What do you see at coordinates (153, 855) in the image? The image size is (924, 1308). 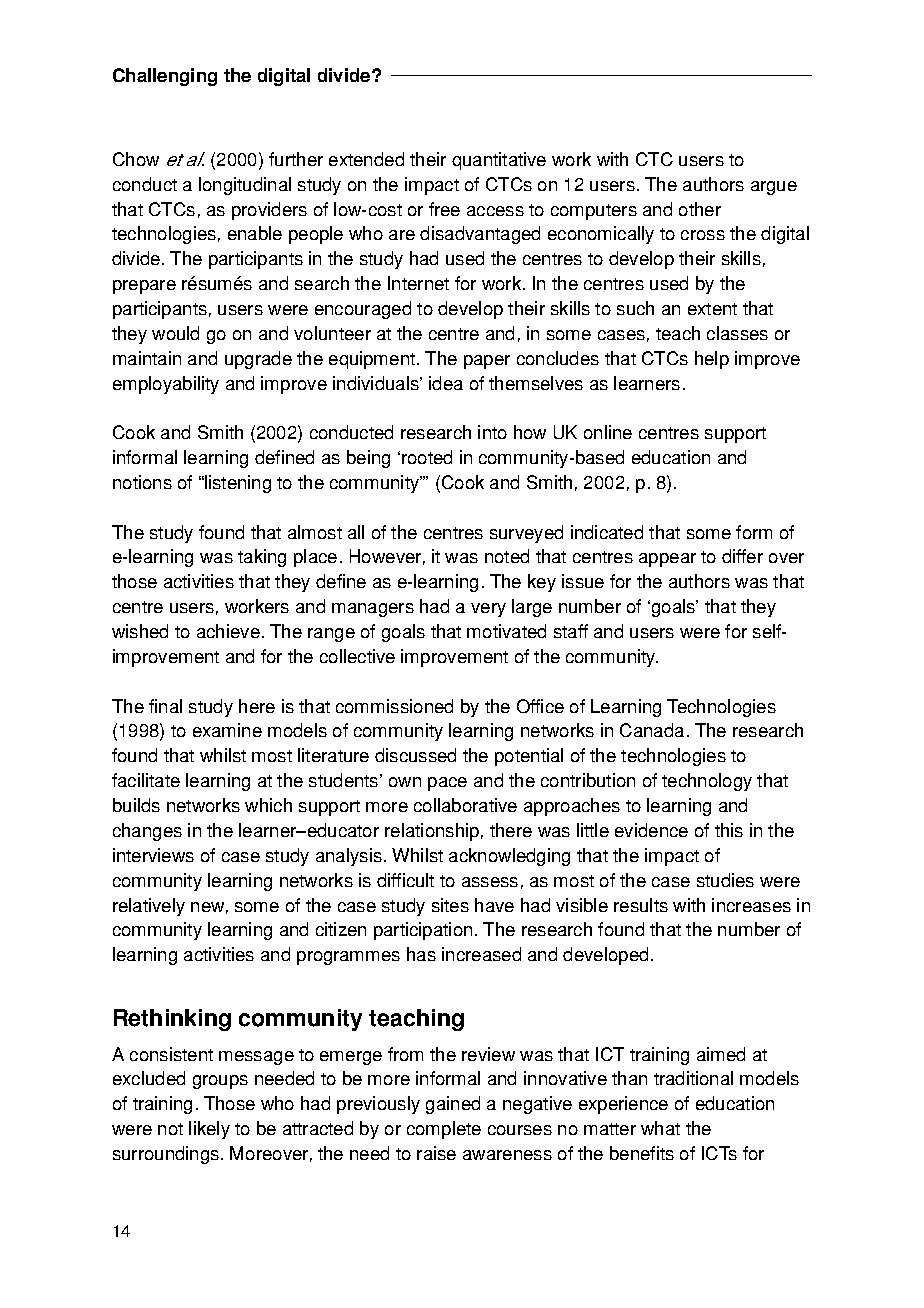 I see `interviews` at bounding box center [153, 855].
